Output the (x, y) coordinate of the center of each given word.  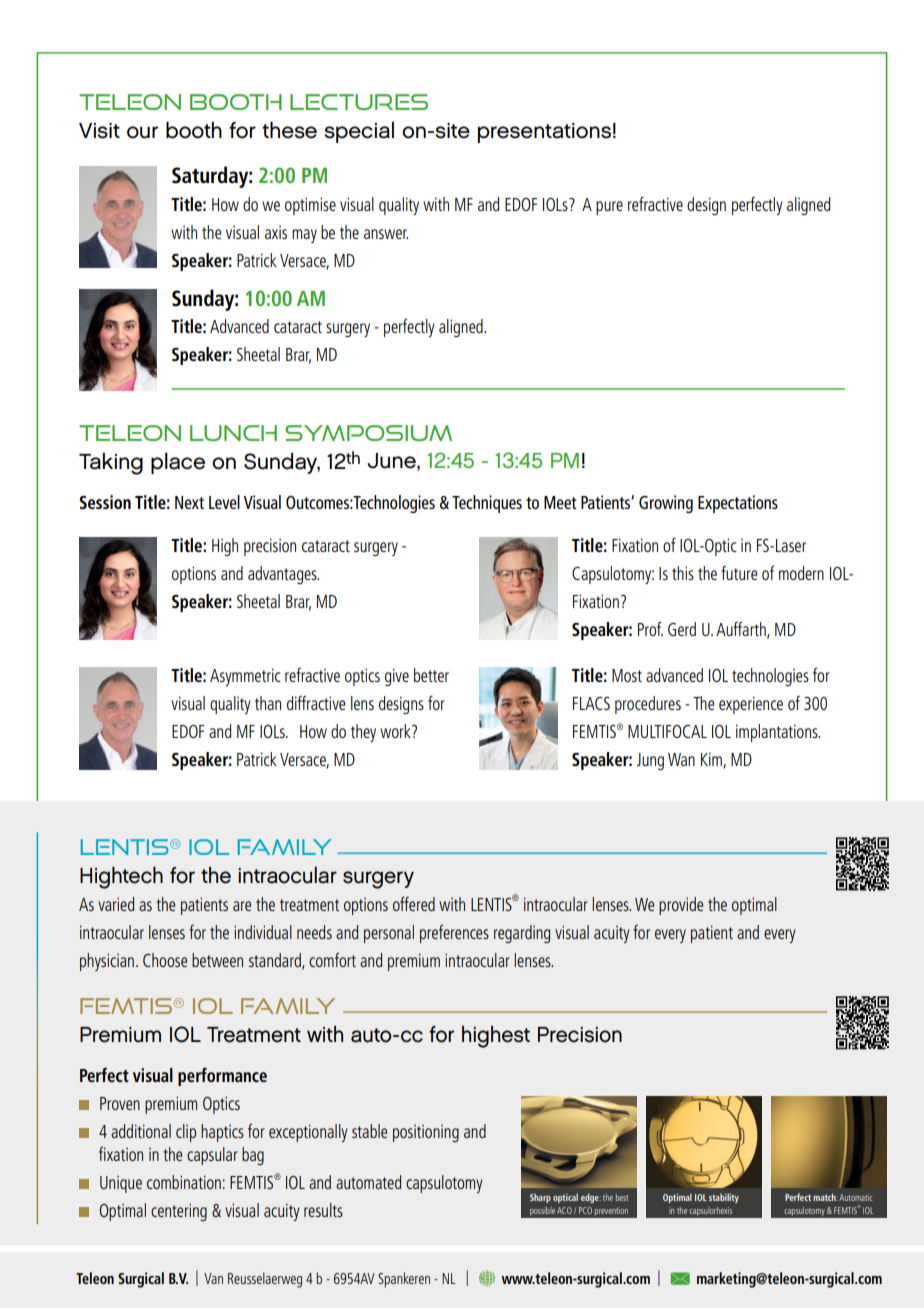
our (142, 132)
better (431, 675)
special (359, 132)
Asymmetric (245, 677)
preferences (454, 934)
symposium (368, 433)
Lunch (233, 433)
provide (681, 906)
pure (609, 208)
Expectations (738, 504)
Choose (165, 960)
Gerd (682, 629)
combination (184, 1182)
